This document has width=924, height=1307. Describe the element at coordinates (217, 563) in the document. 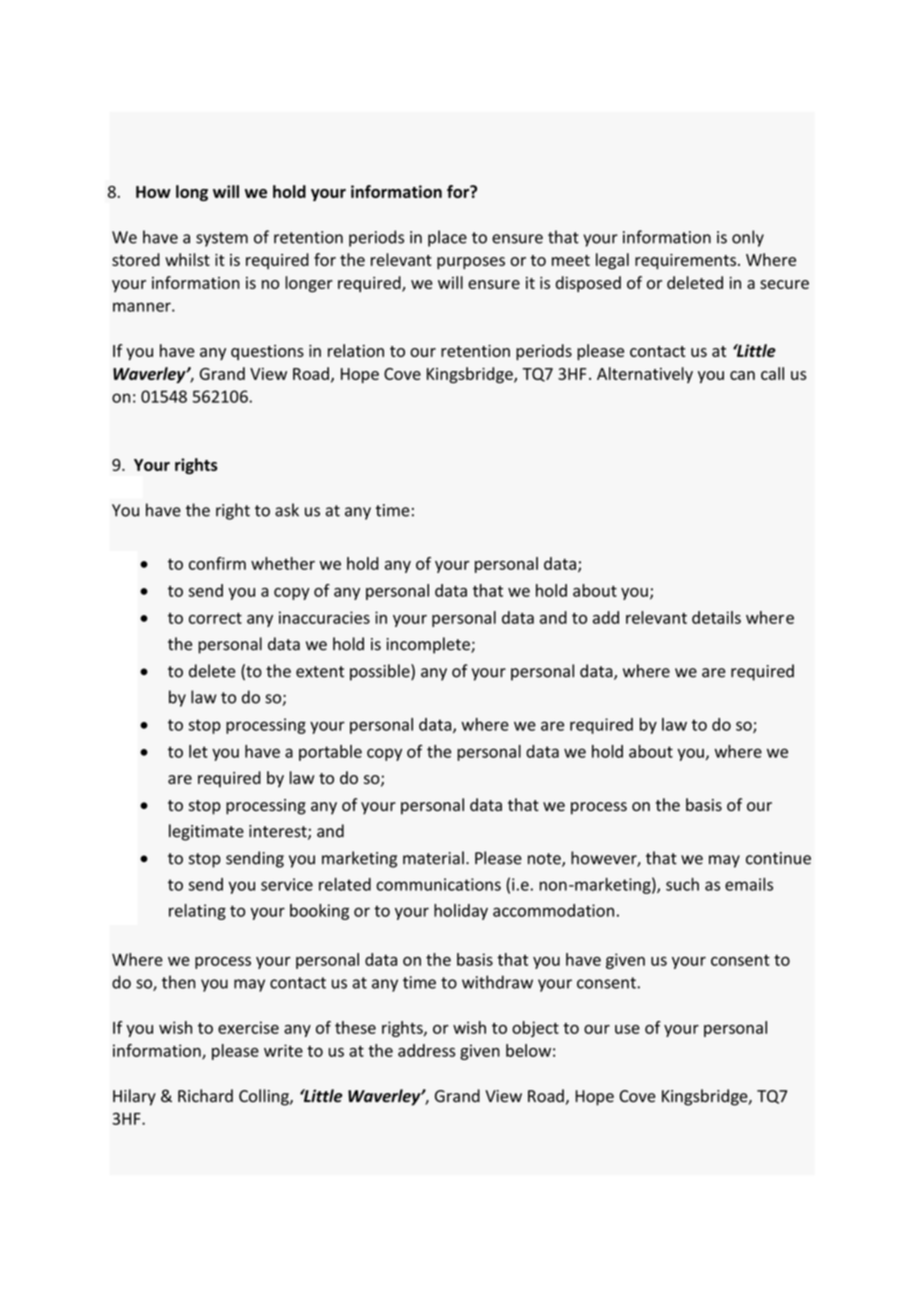

I see `confirm` at that location.
